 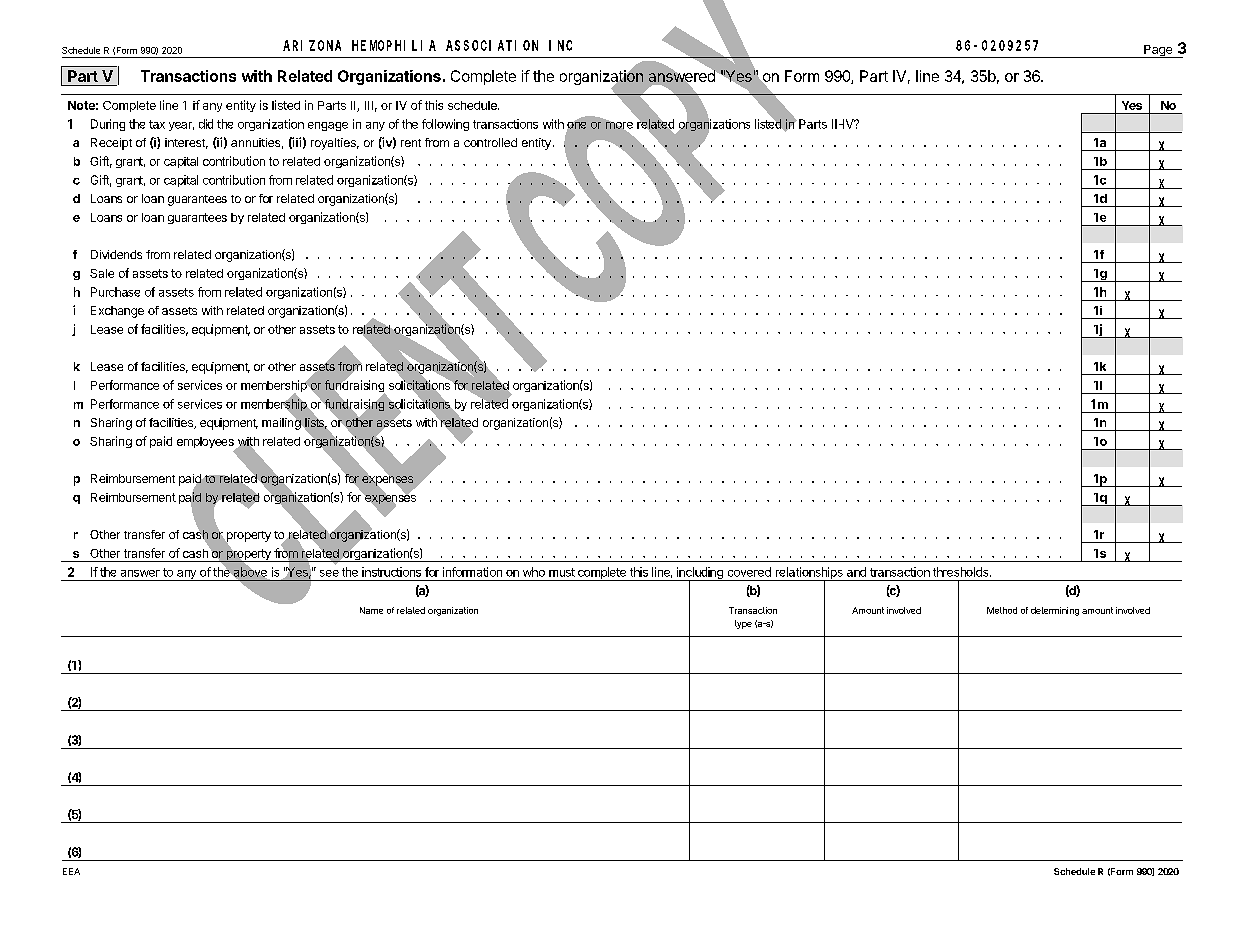 What do you see at coordinates (562, 572) in the screenshot?
I see `must` at bounding box center [562, 572].
